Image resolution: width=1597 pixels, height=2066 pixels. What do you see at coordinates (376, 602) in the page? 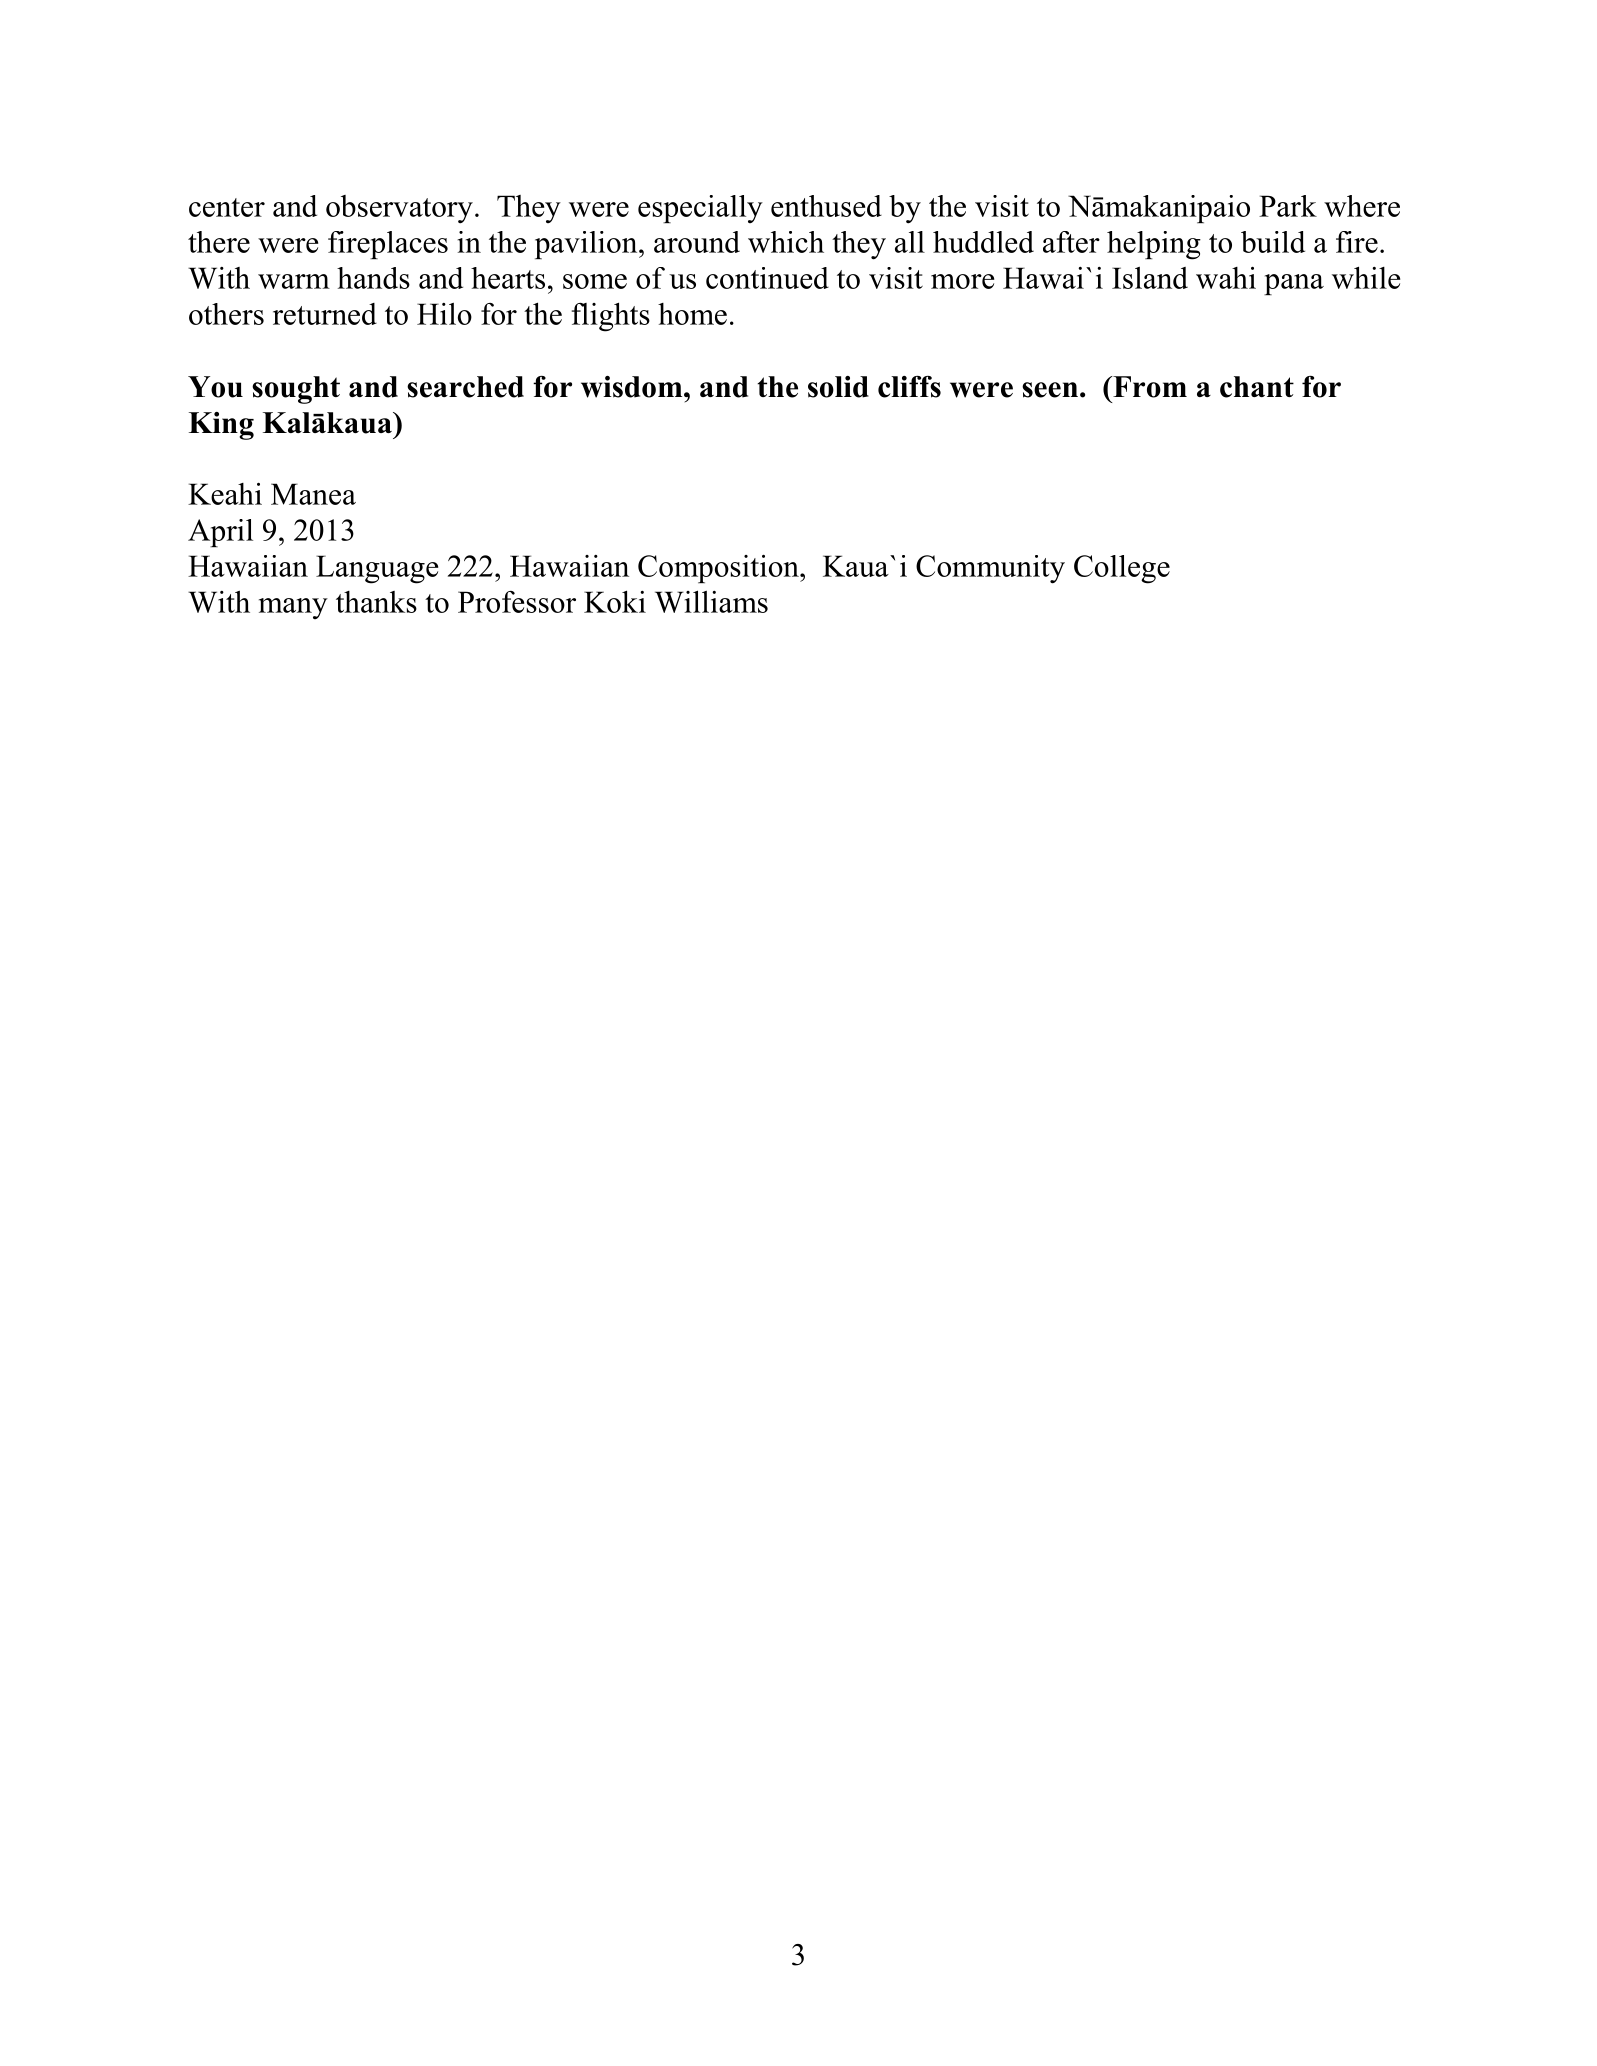
I see `thanks` at bounding box center [376, 602].
